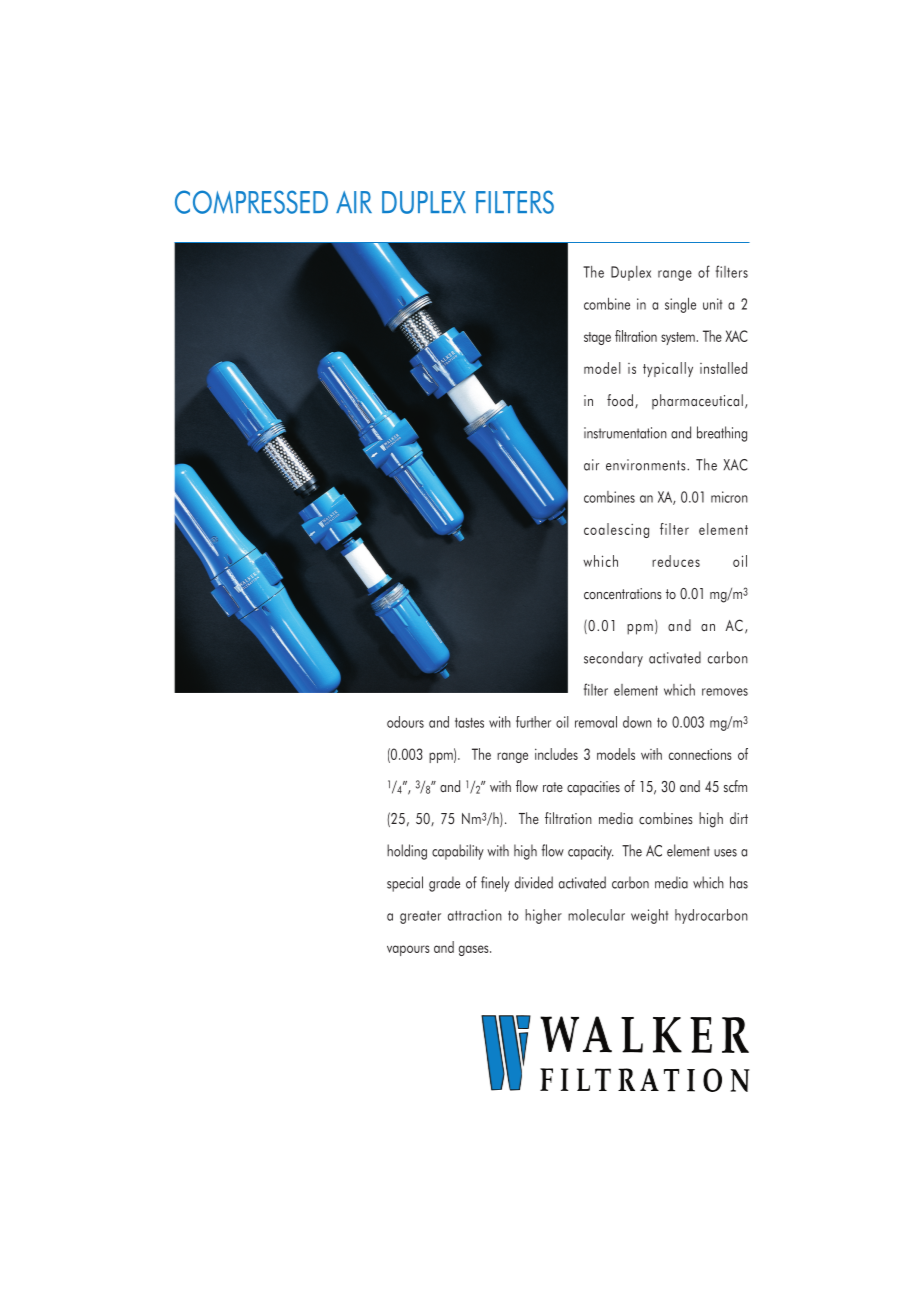  Describe the element at coordinates (680, 305) in the screenshot. I see `single` at that location.
